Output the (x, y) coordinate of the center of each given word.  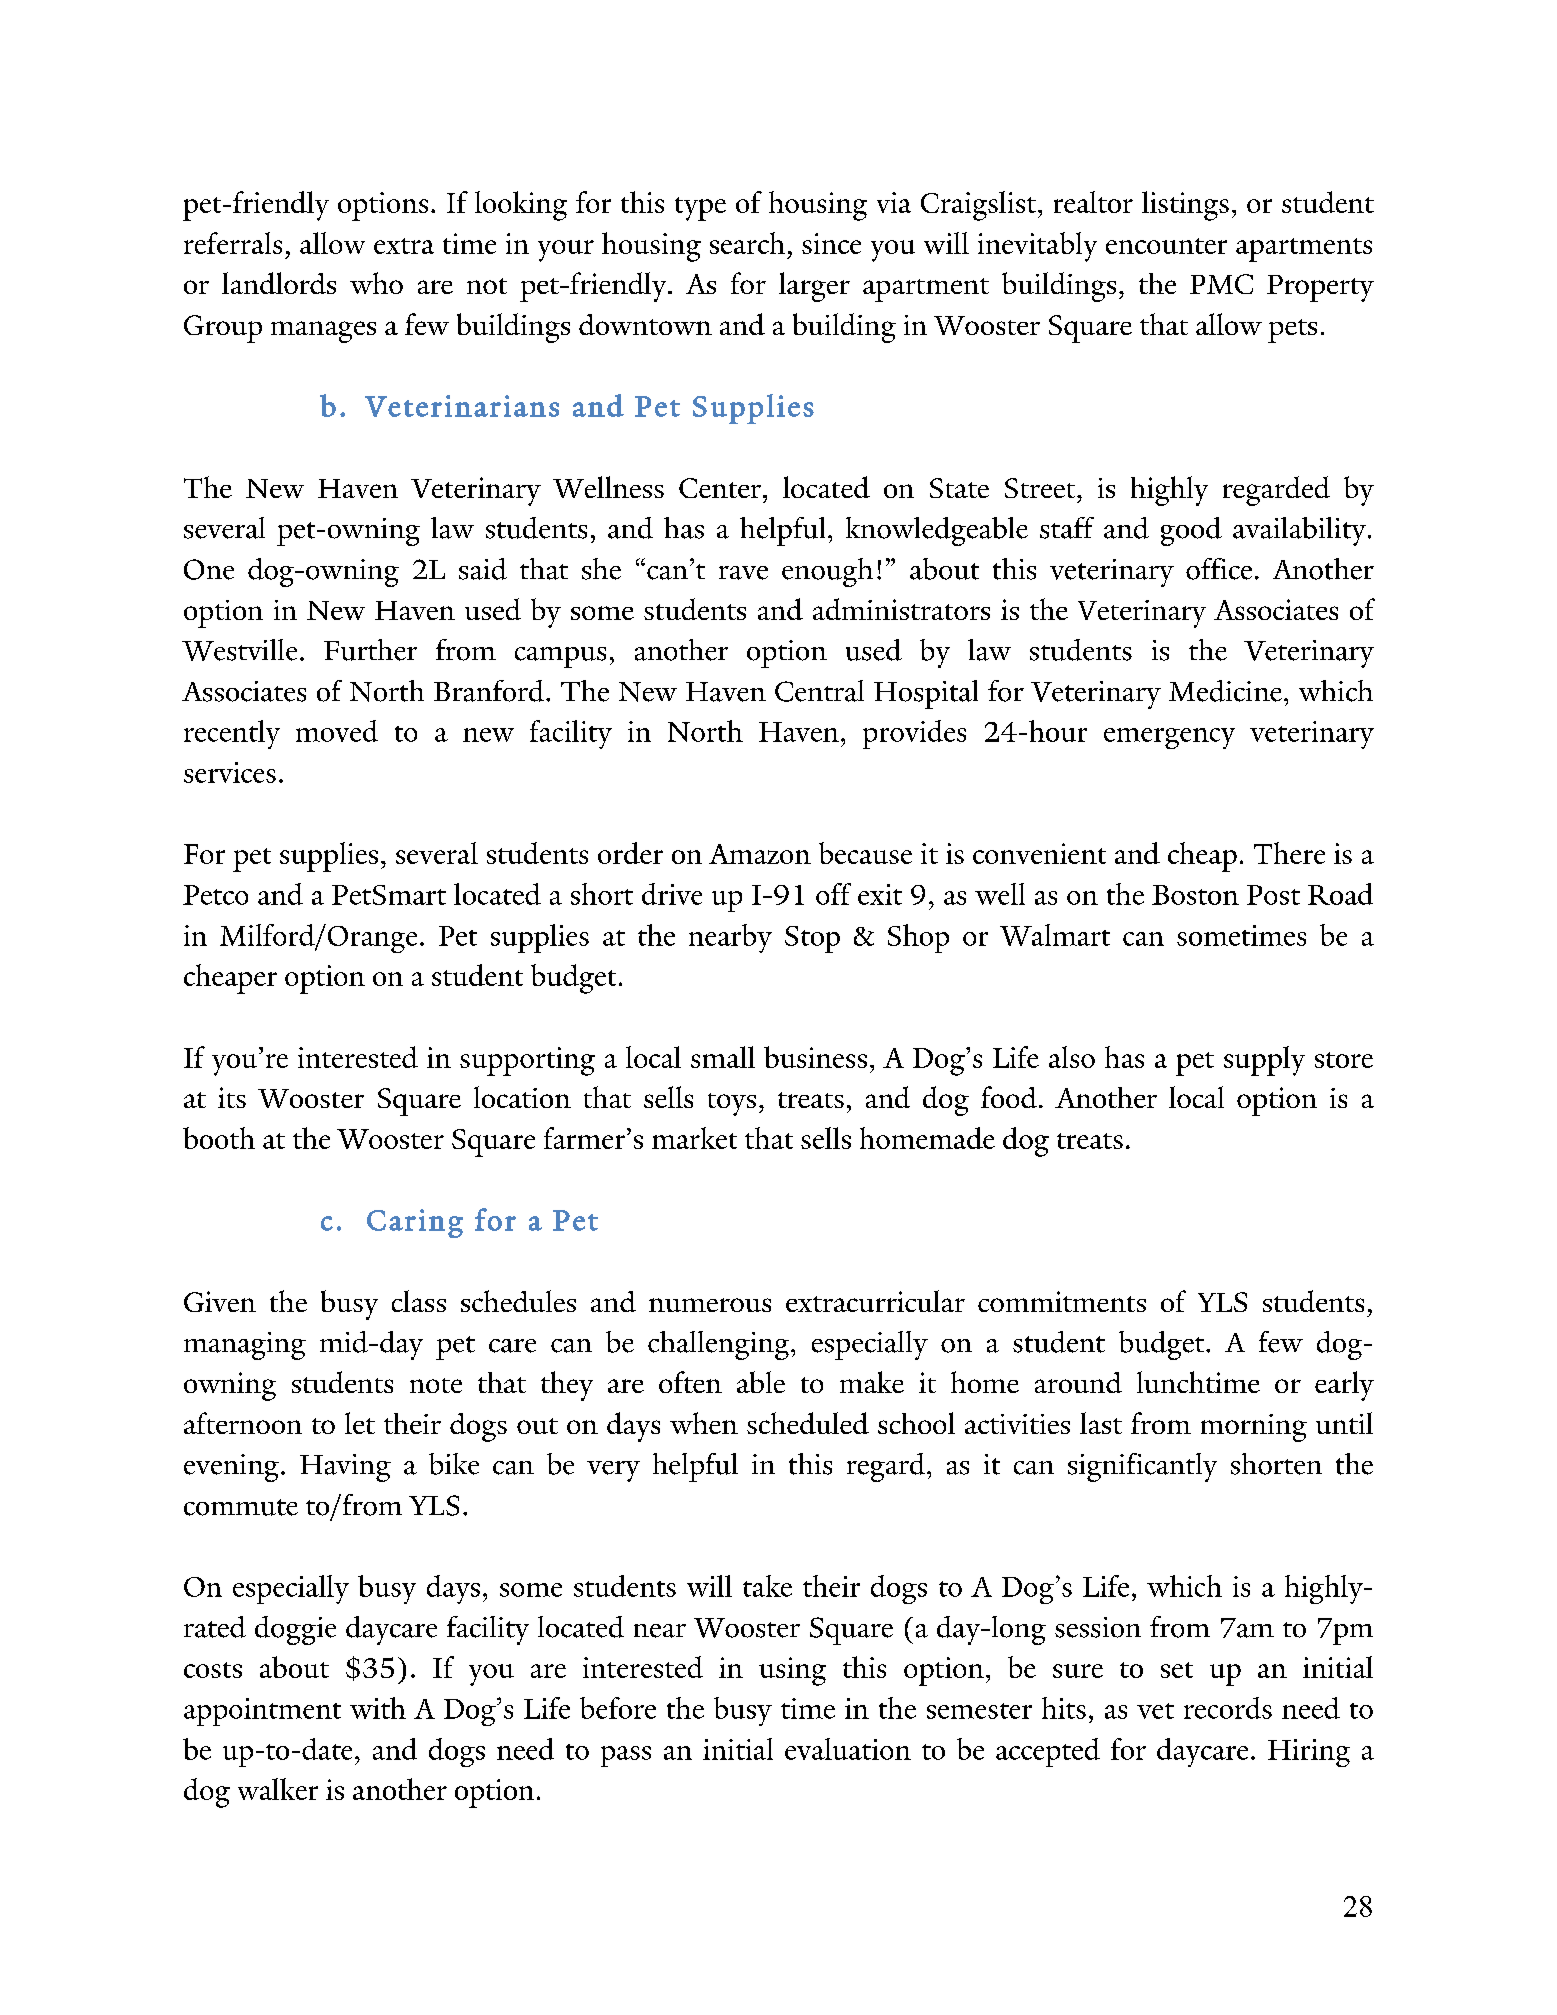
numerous (710, 1305)
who (376, 283)
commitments (1062, 1301)
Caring (415, 1223)
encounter (1166, 246)
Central (819, 691)
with (378, 1708)
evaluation (848, 1749)
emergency (1169, 738)
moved (337, 731)
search (747, 243)
